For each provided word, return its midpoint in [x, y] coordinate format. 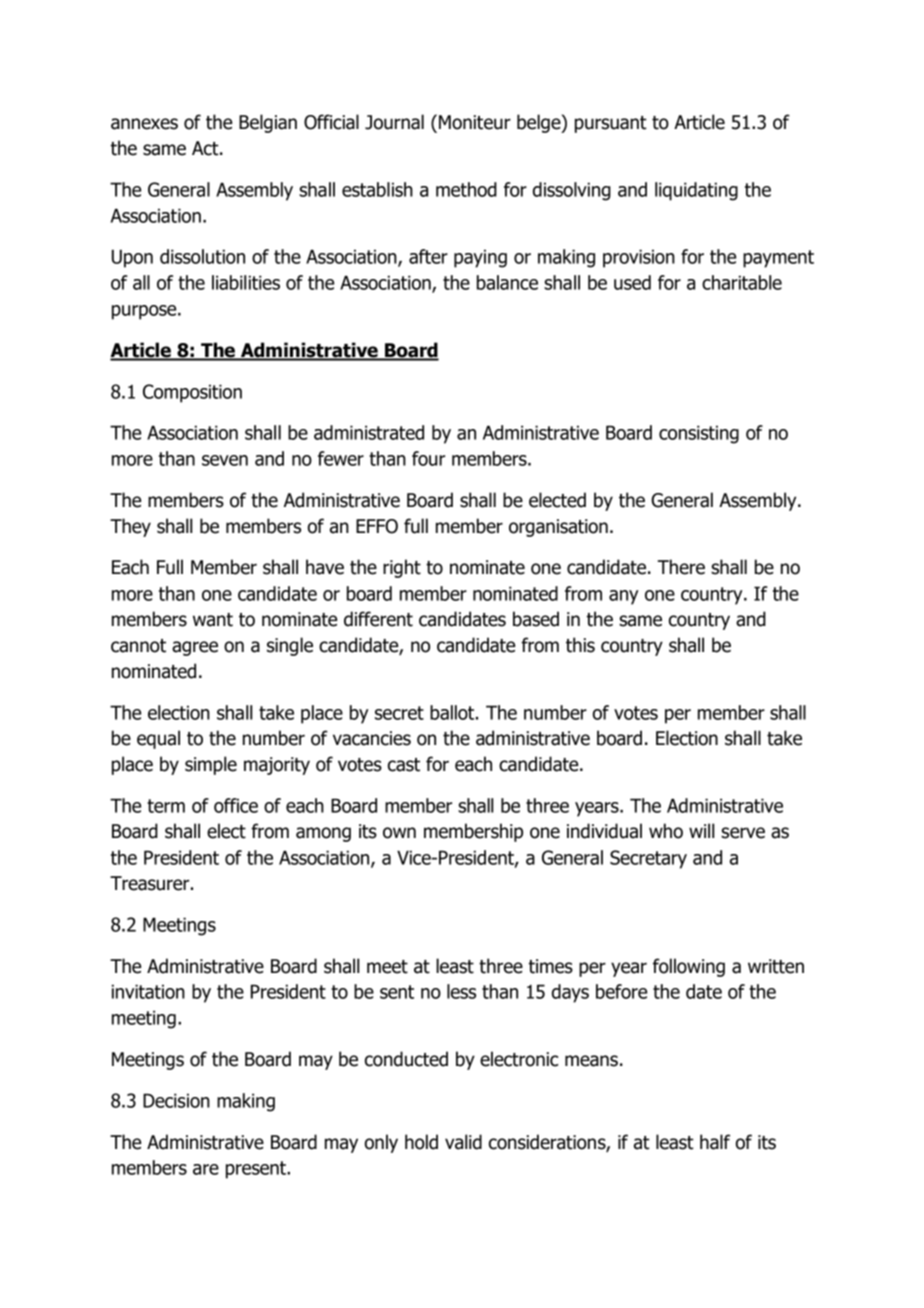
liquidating [696, 191]
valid [463, 1142]
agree [195, 648]
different [378, 619]
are [206, 1169]
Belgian [268, 123]
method [466, 189]
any [624, 597]
